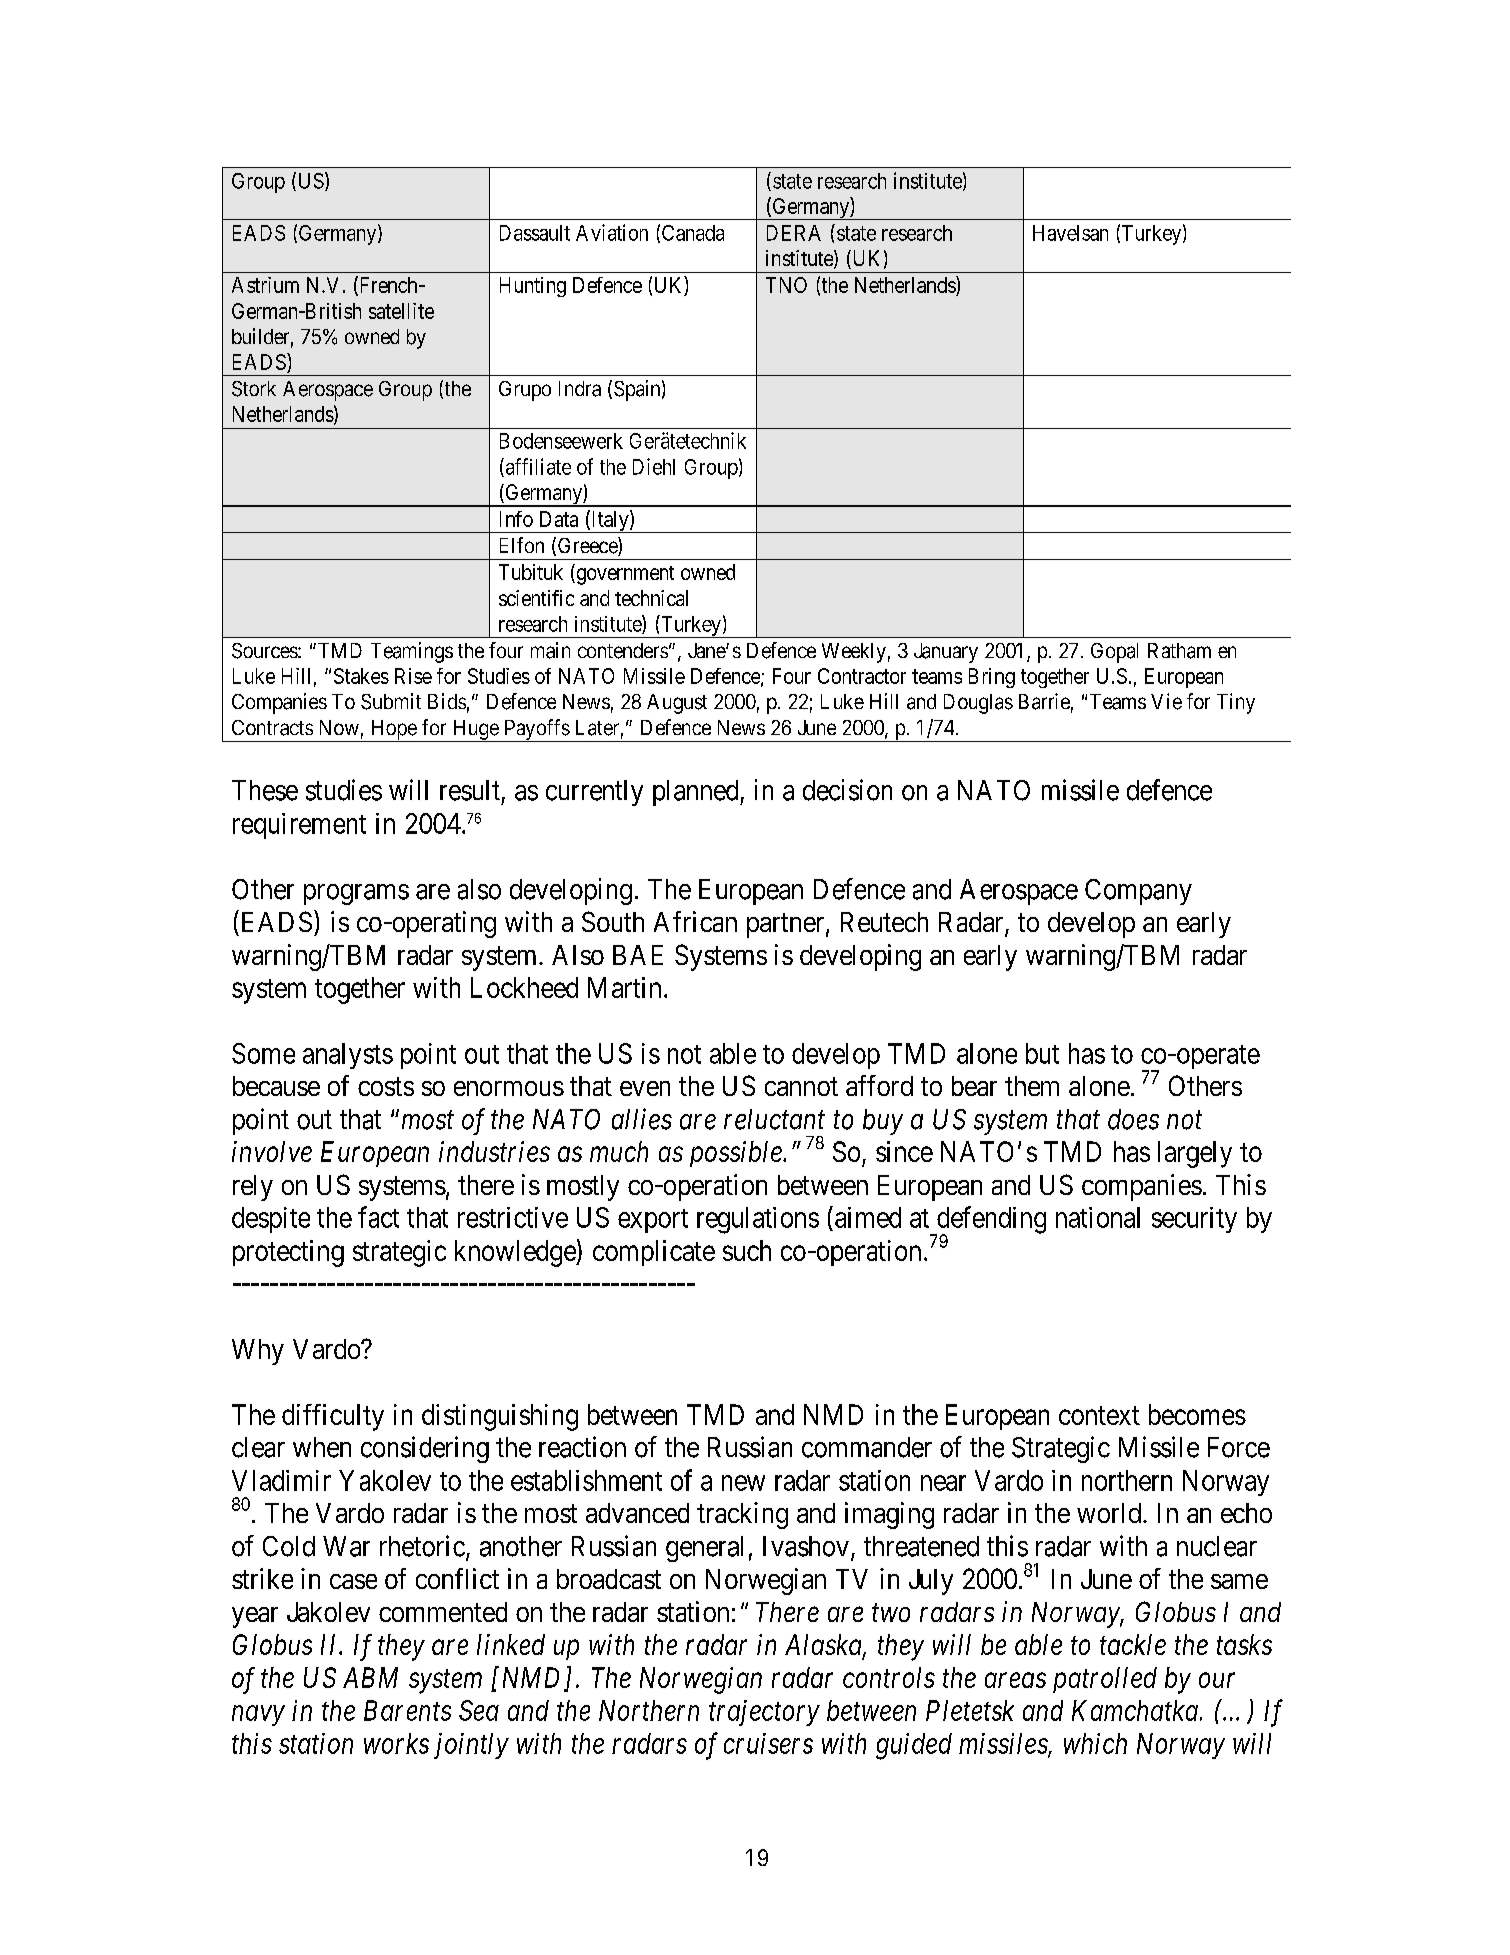 The image size is (1510, 1955). What do you see at coordinates (533, 287) in the screenshot?
I see `Hunting` at bounding box center [533, 287].
